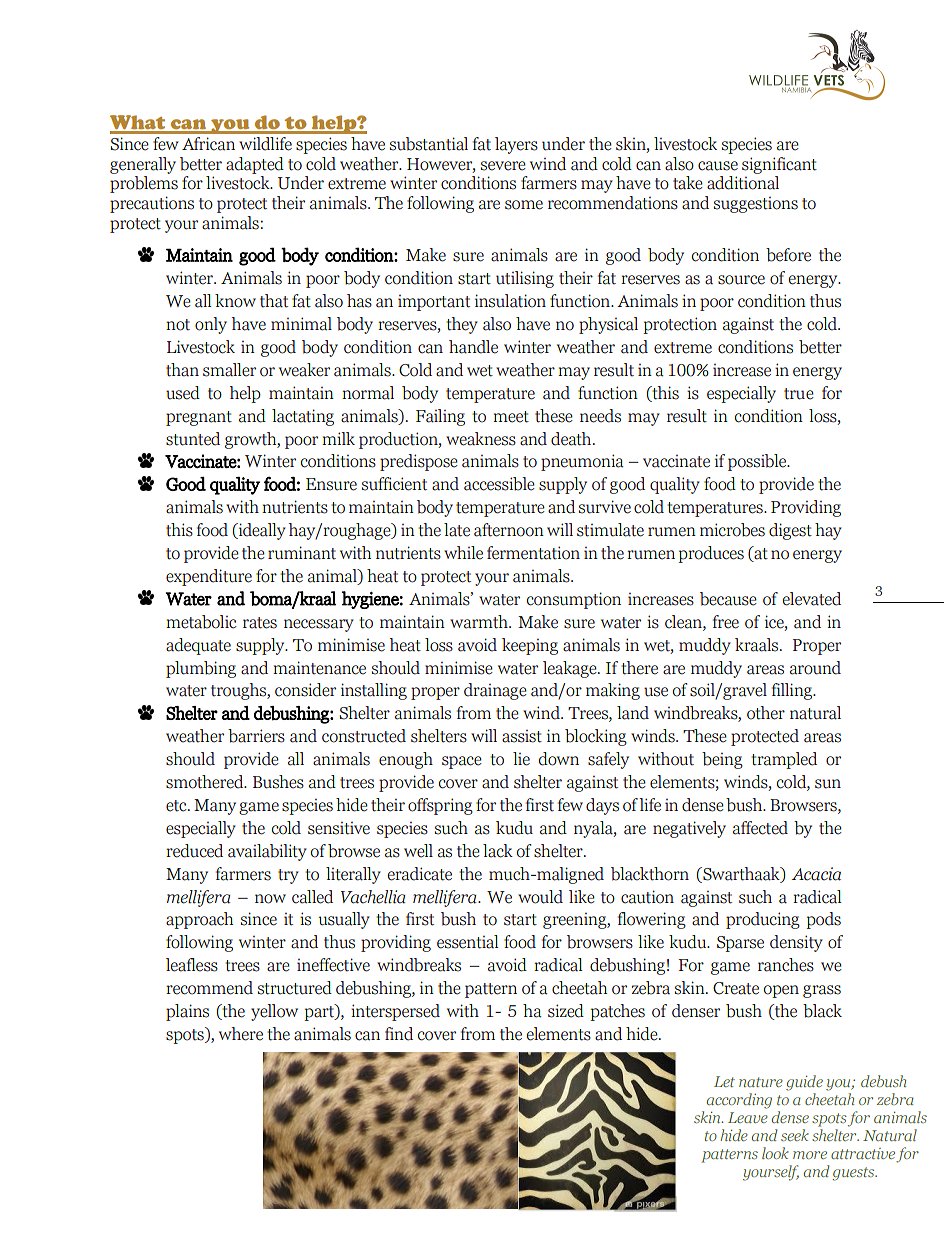 The image size is (952, 1233). I want to click on severe, so click(503, 166).
